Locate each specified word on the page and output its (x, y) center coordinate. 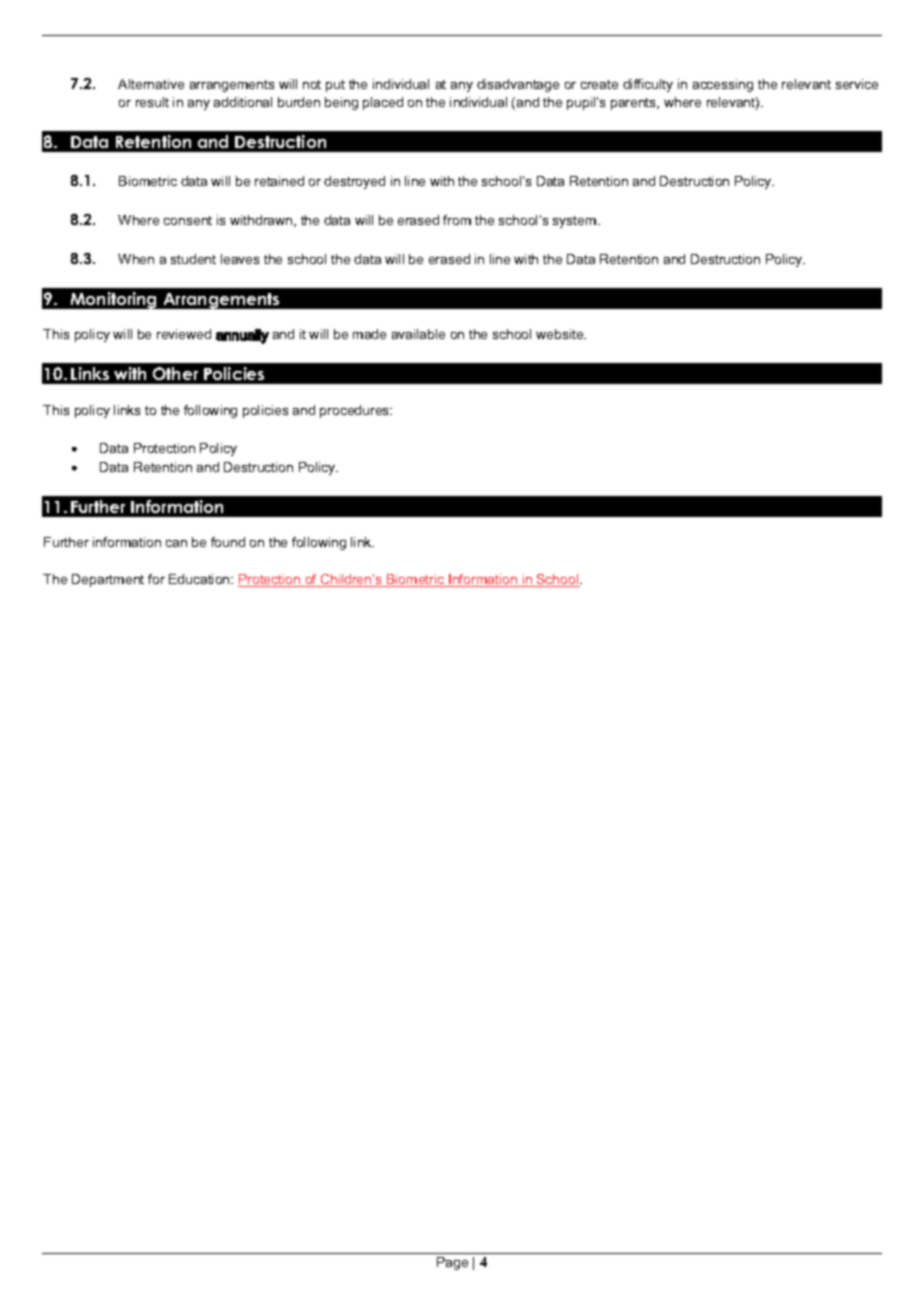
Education (200, 579)
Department (108, 580)
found (228, 542)
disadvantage (518, 85)
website (561, 334)
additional (243, 102)
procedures (356, 411)
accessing (723, 85)
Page (452, 1263)
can (176, 543)
